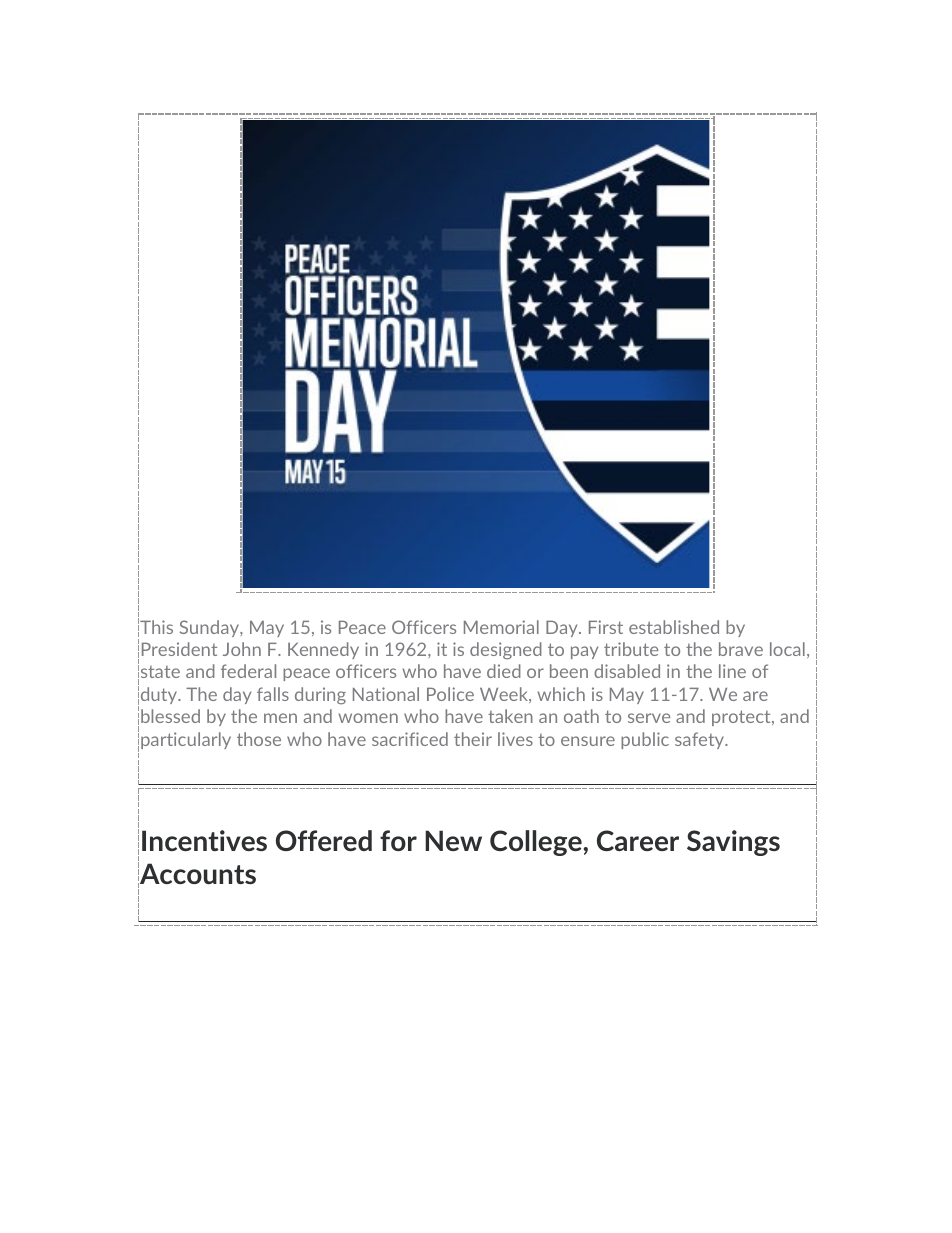 The image size is (952, 1233). What do you see at coordinates (259, 739) in the screenshot?
I see `those` at bounding box center [259, 739].
